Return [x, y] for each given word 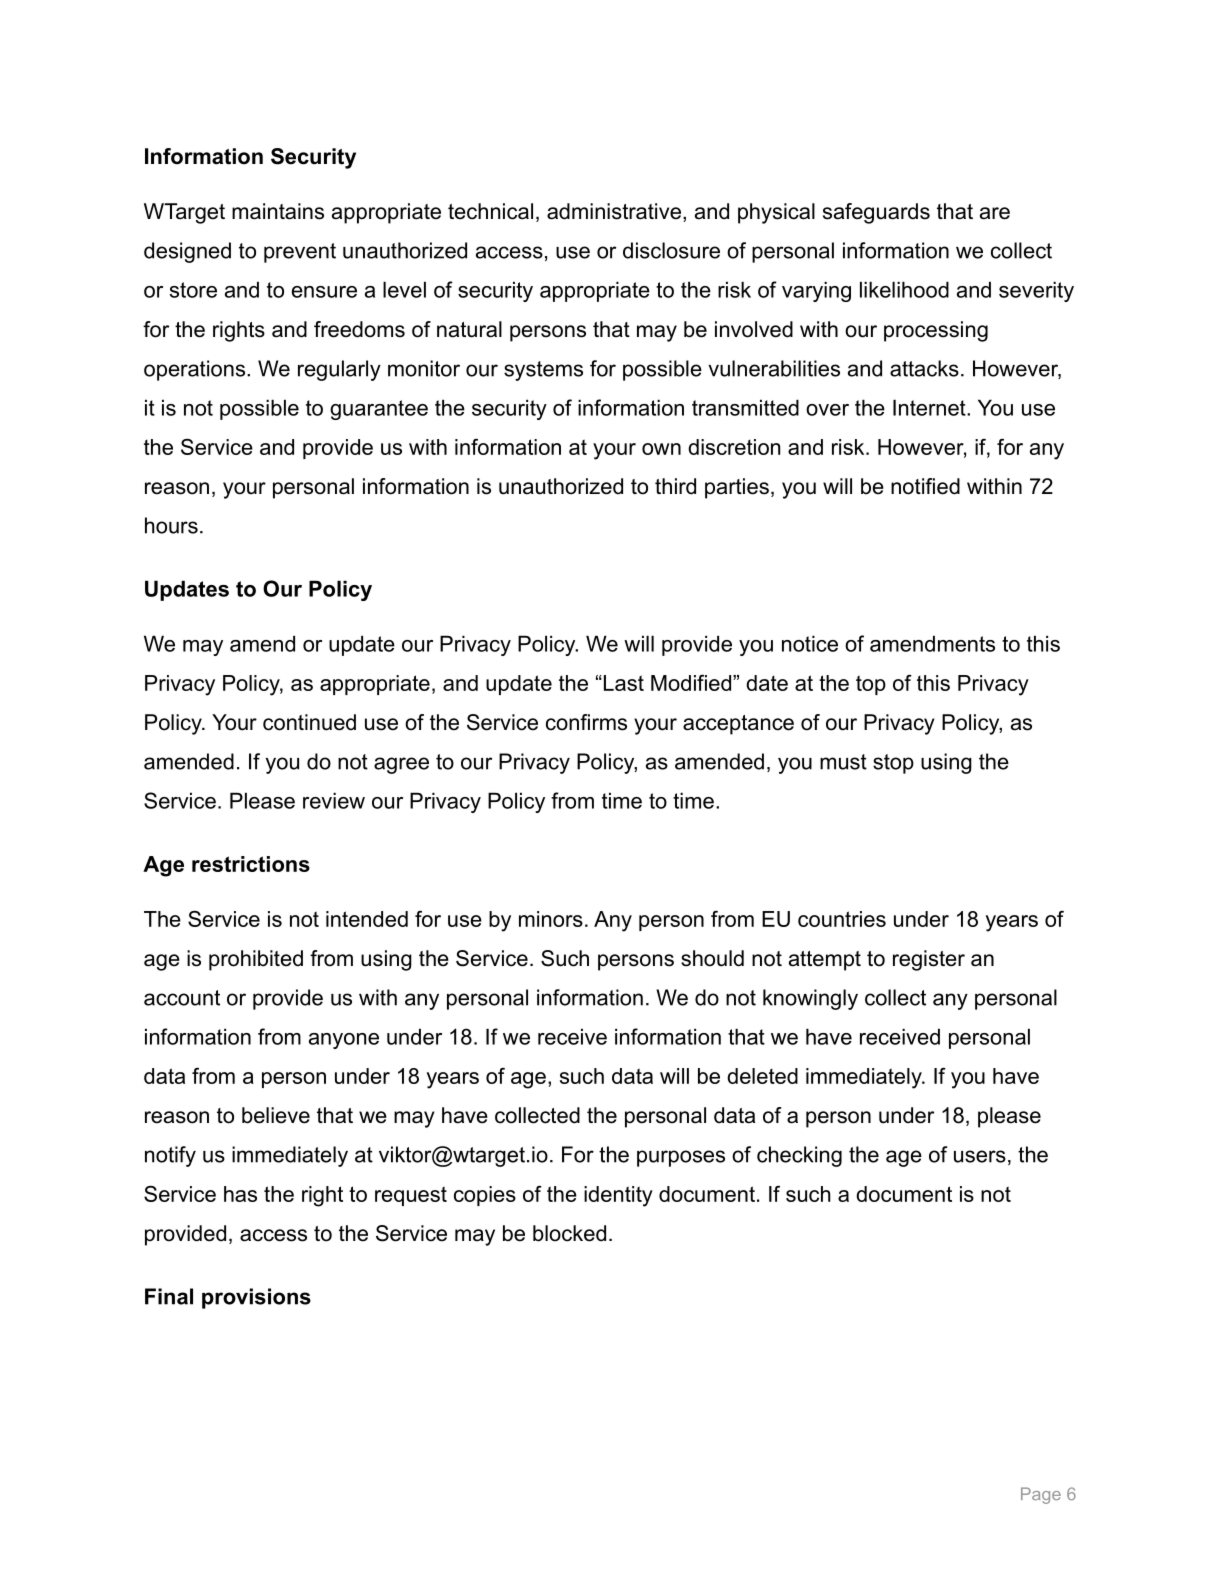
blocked [569, 1233]
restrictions [251, 864]
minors [551, 919]
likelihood [904, 289]
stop [893, 764]
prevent [300, 253]
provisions [256, 1298]
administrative [614, 211]
